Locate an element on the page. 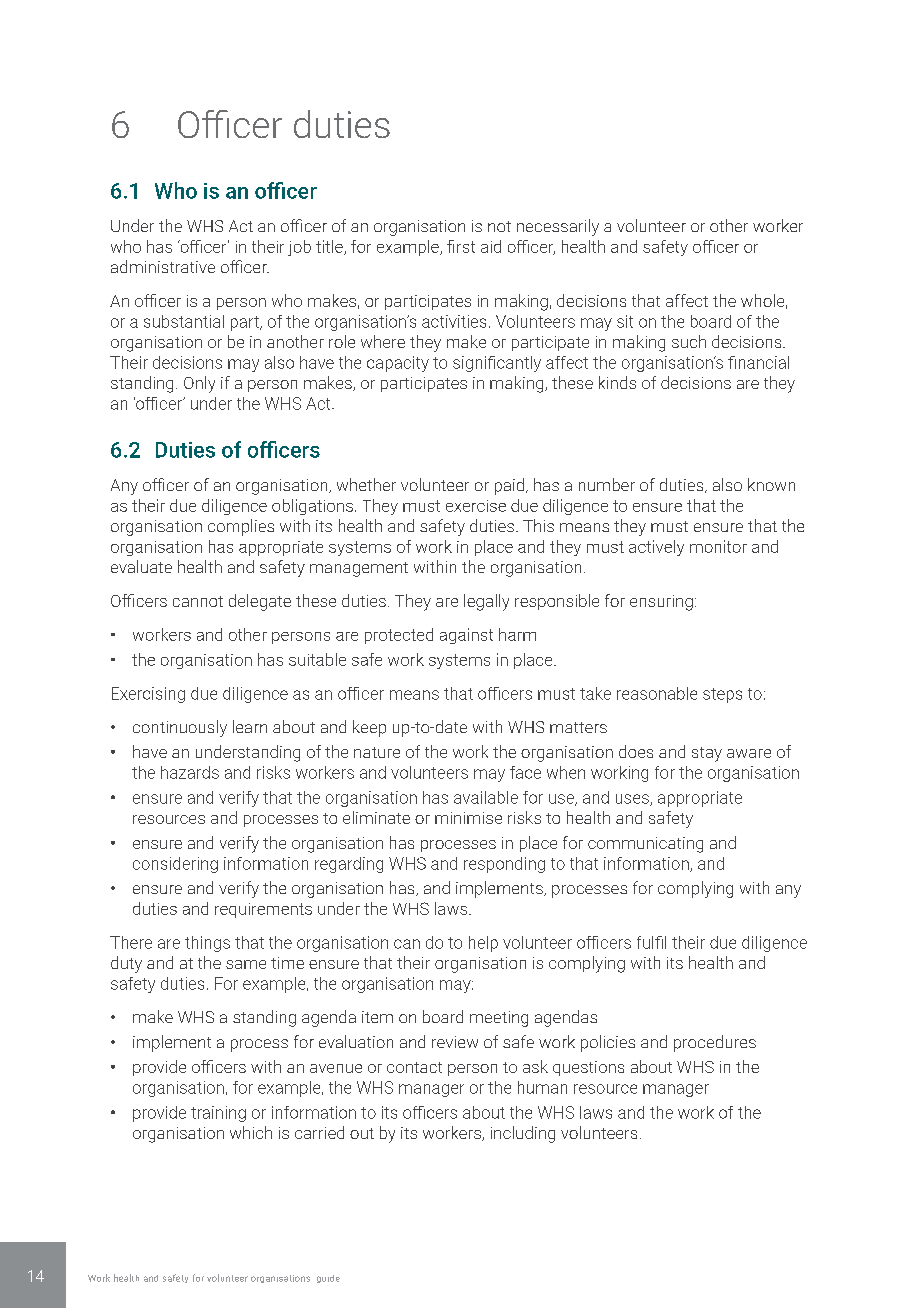  cannot is located at coordinates (198, 601).
